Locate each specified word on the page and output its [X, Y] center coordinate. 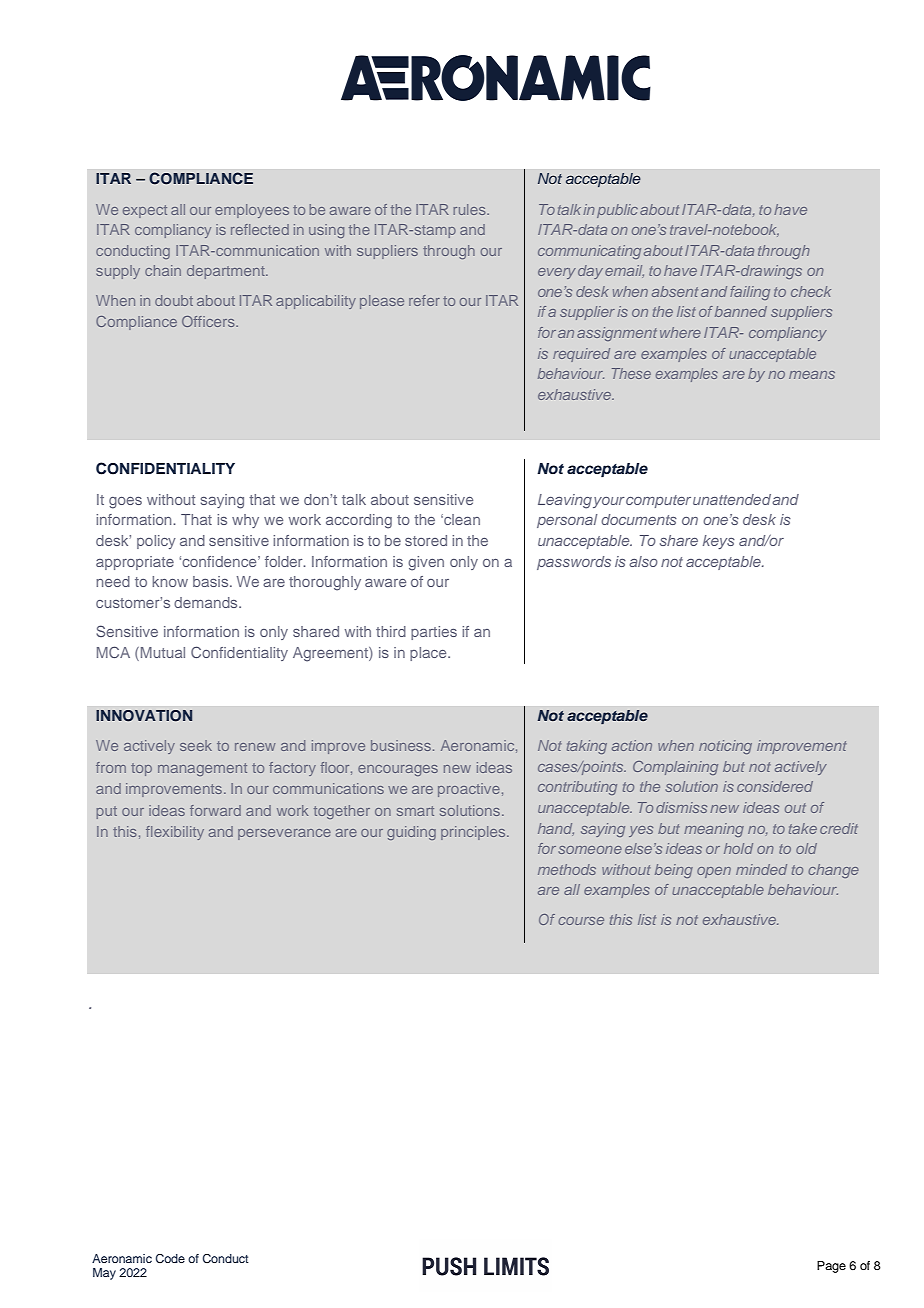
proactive [469, 790]
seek [196, 745]
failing [750, 293]
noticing [725, 747]
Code [170, 1258]
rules [470, 209]
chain [163, 270]
